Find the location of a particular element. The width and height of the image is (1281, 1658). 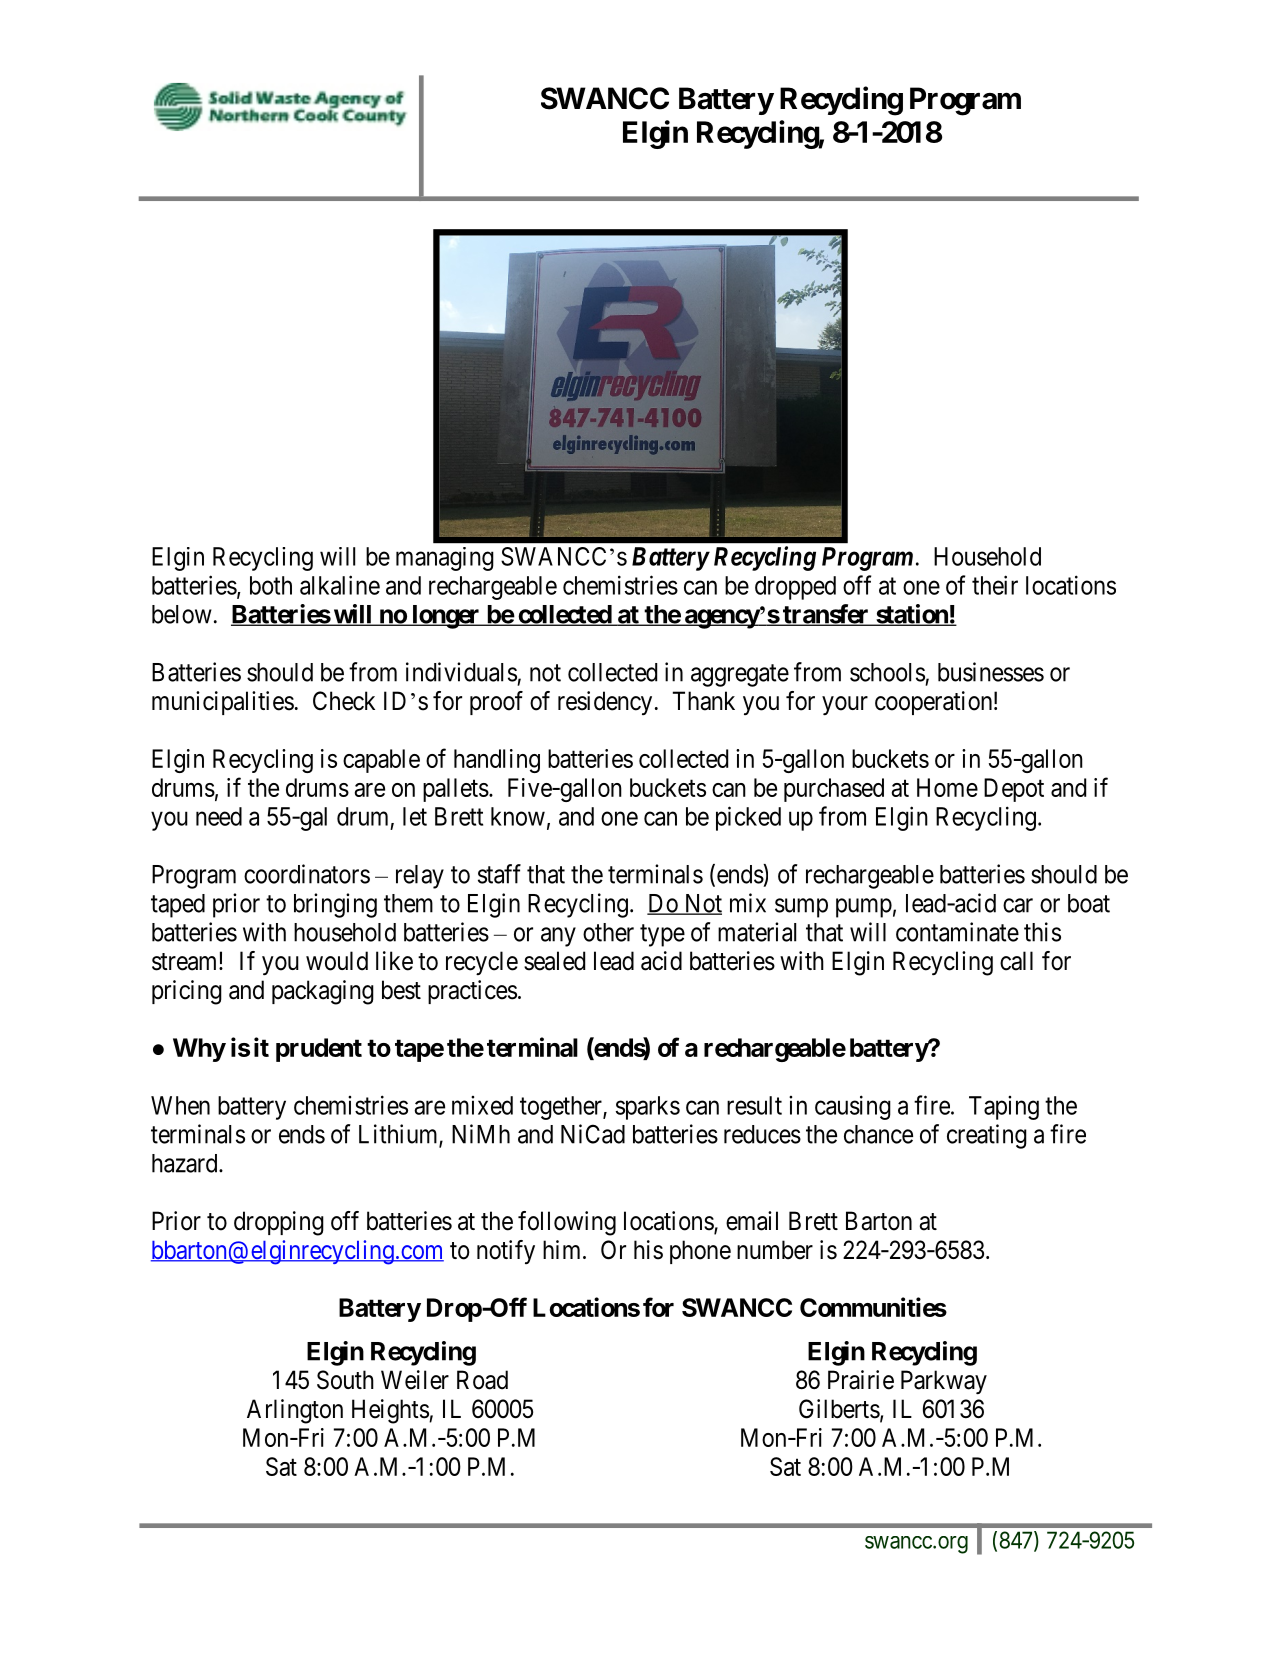

Arlington is located at coordinates (295, 1411).
